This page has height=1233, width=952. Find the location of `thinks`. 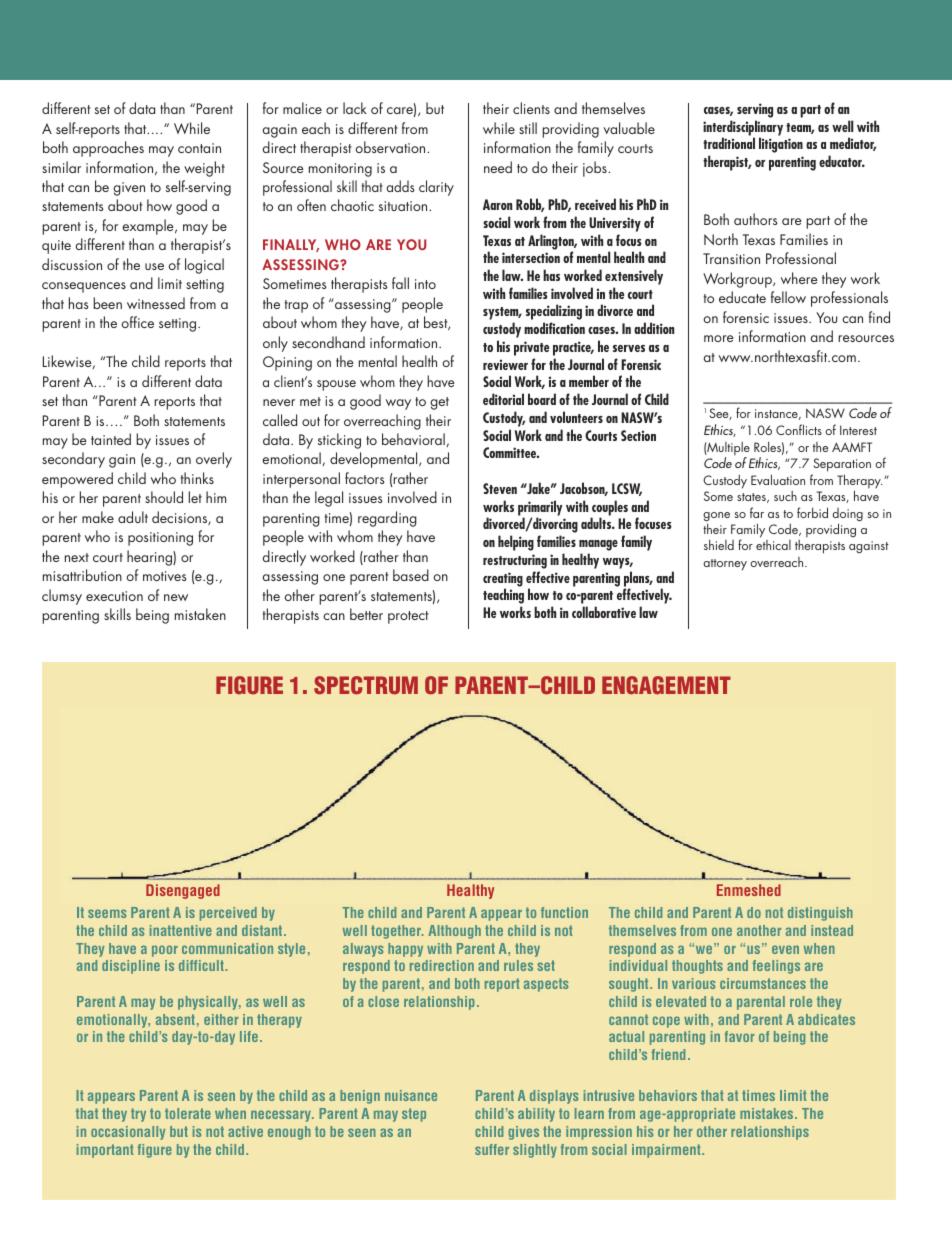

thinks is located at coordinates (197, 478).
